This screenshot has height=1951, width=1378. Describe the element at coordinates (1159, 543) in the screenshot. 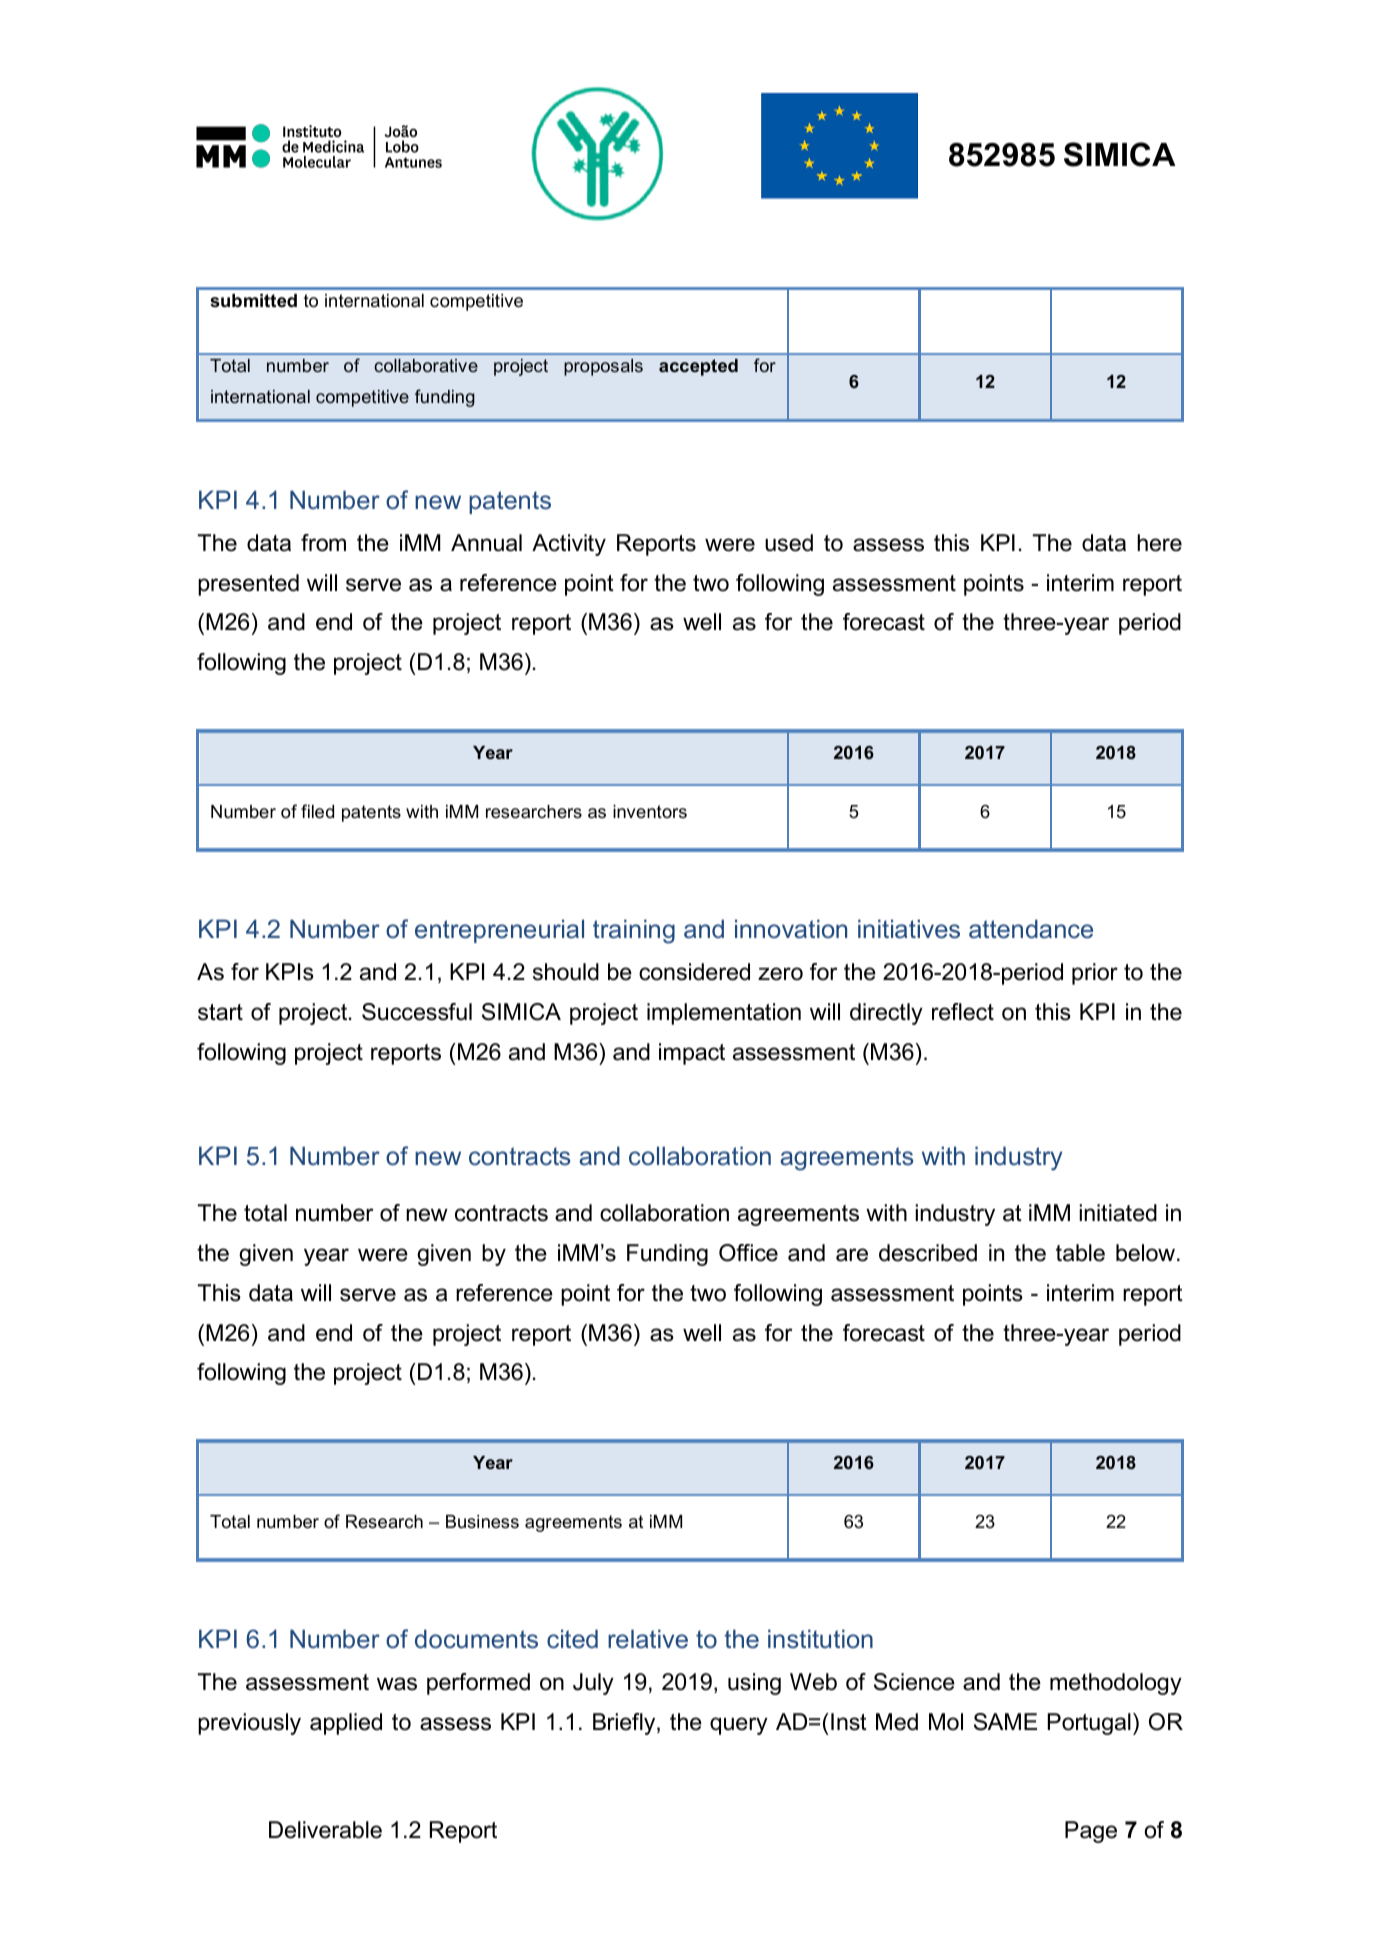

I see `here` at that location.
